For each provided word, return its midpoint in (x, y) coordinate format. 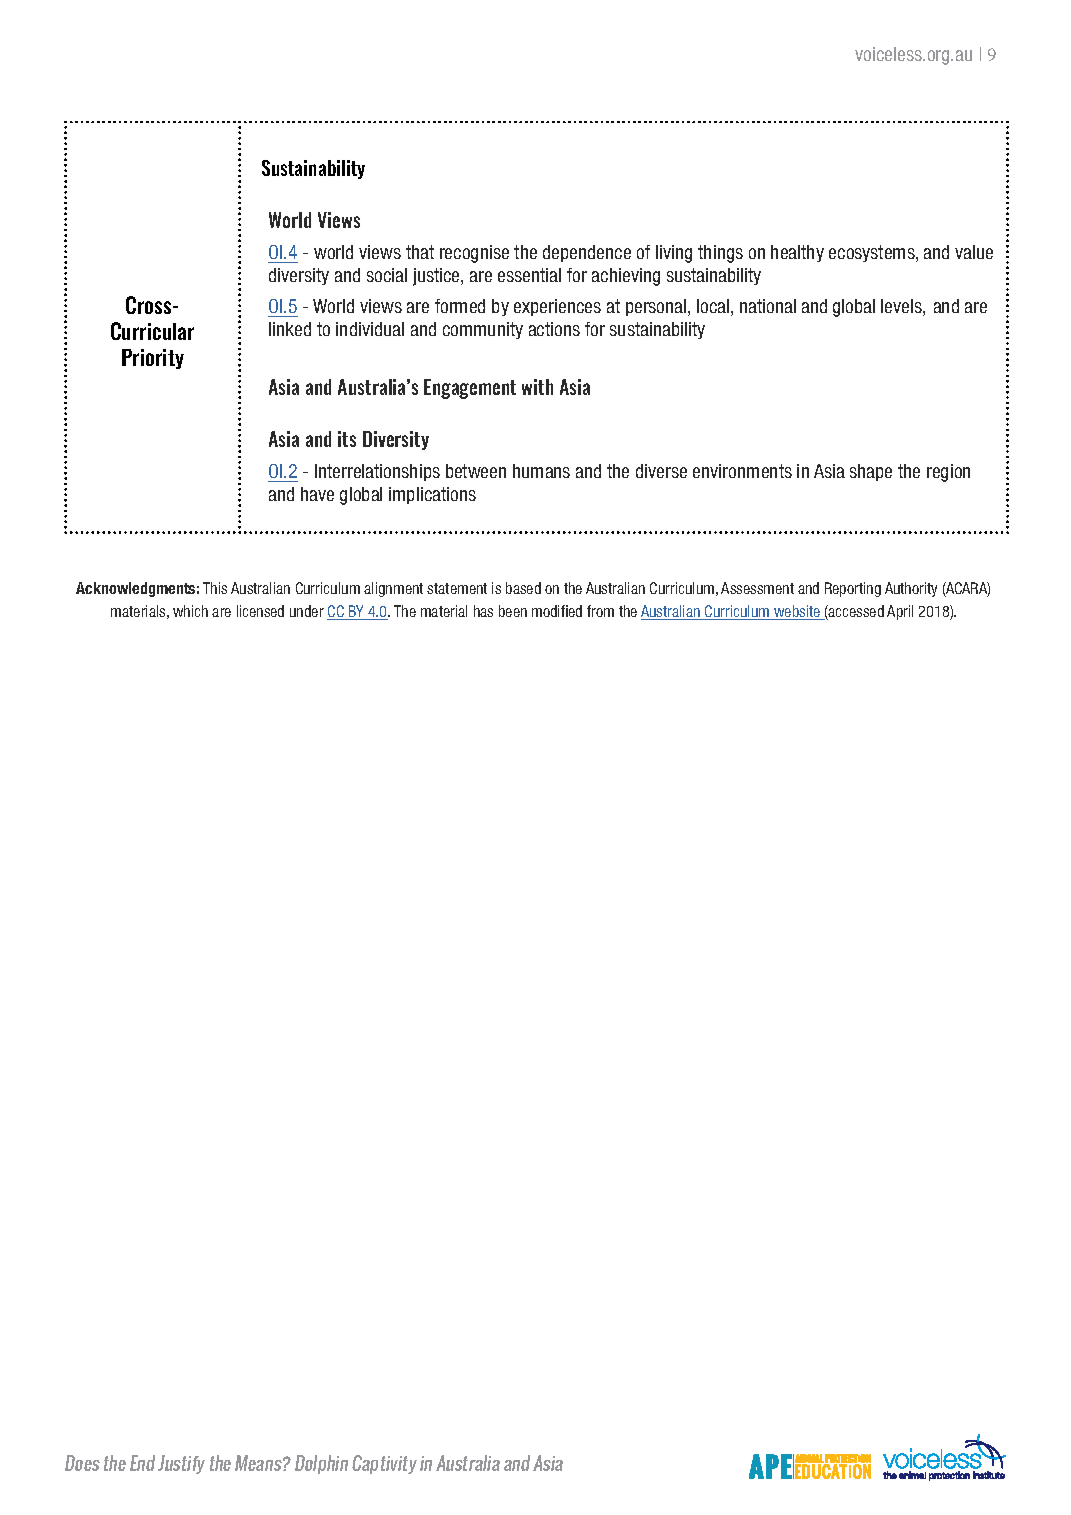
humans (541, 471)
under (307, 611)
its (347, 439)
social (387, 275)
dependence (587, 253)
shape (871, 472)
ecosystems (873, 253)
